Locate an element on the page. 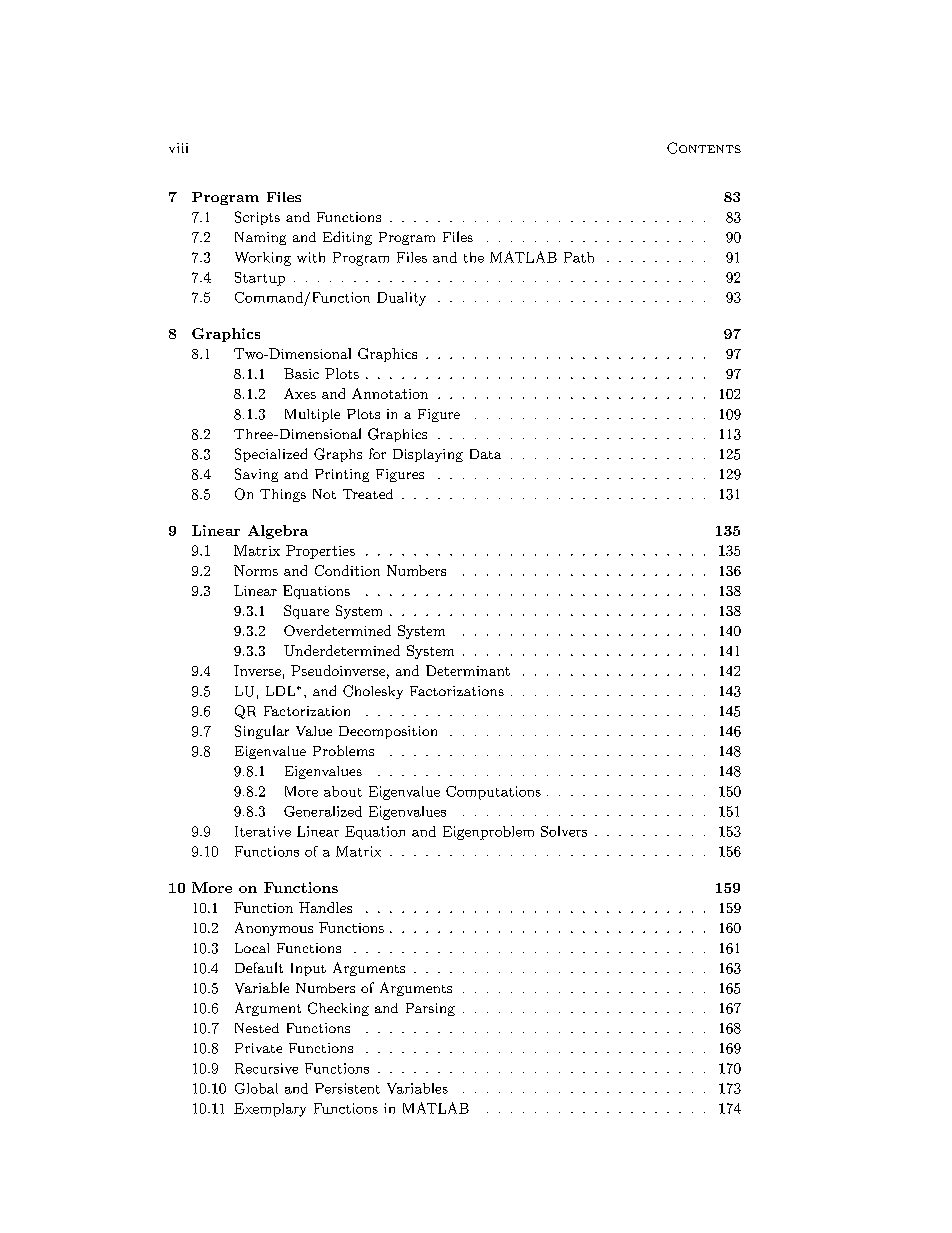 This document has height=1233, width=952. Path is located at coordinates (579, 257).
